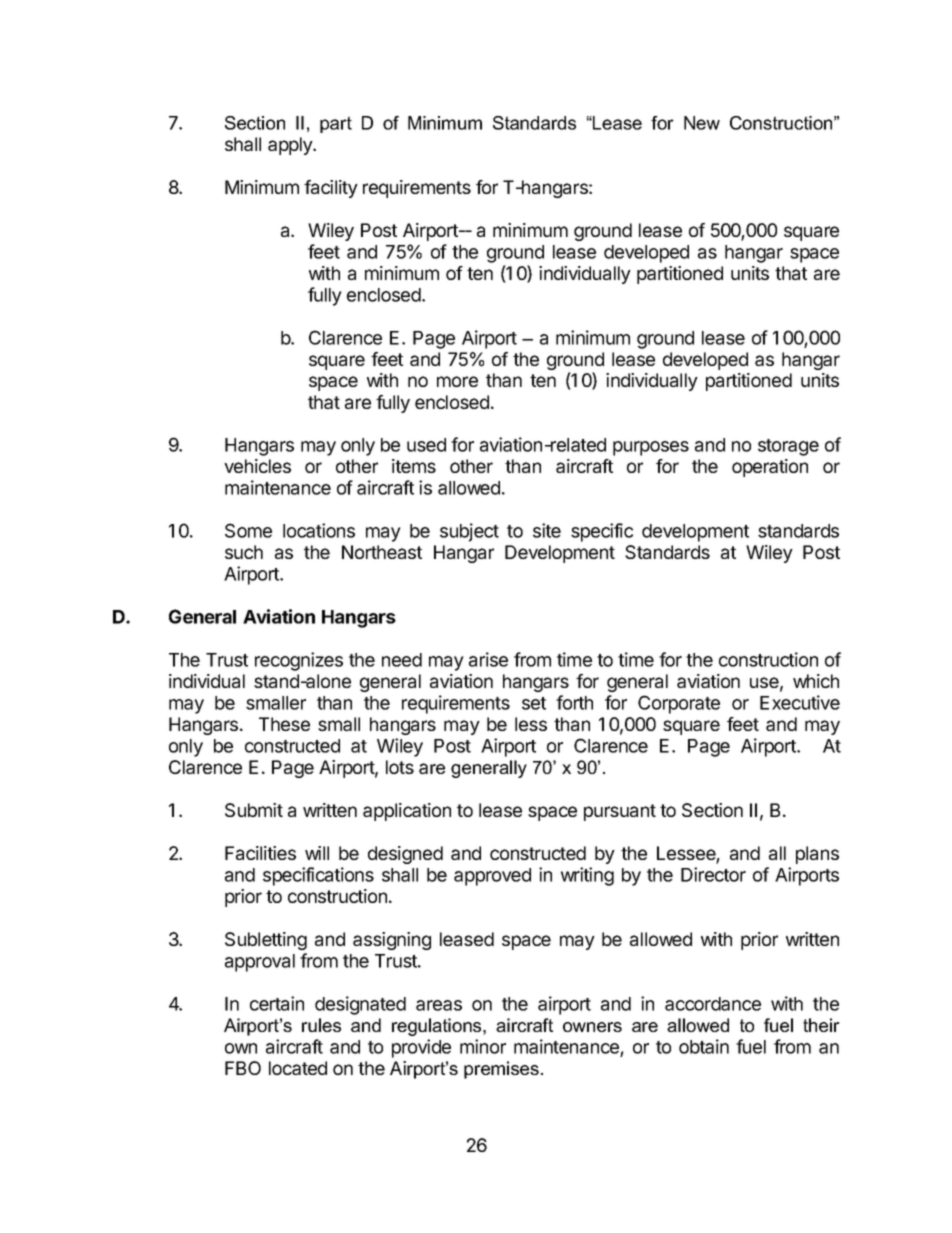 The image size is (952, 1233). What do you see at coordinates (492, 877) in the image?
I see `approved` at bounding box center [492, 877].
